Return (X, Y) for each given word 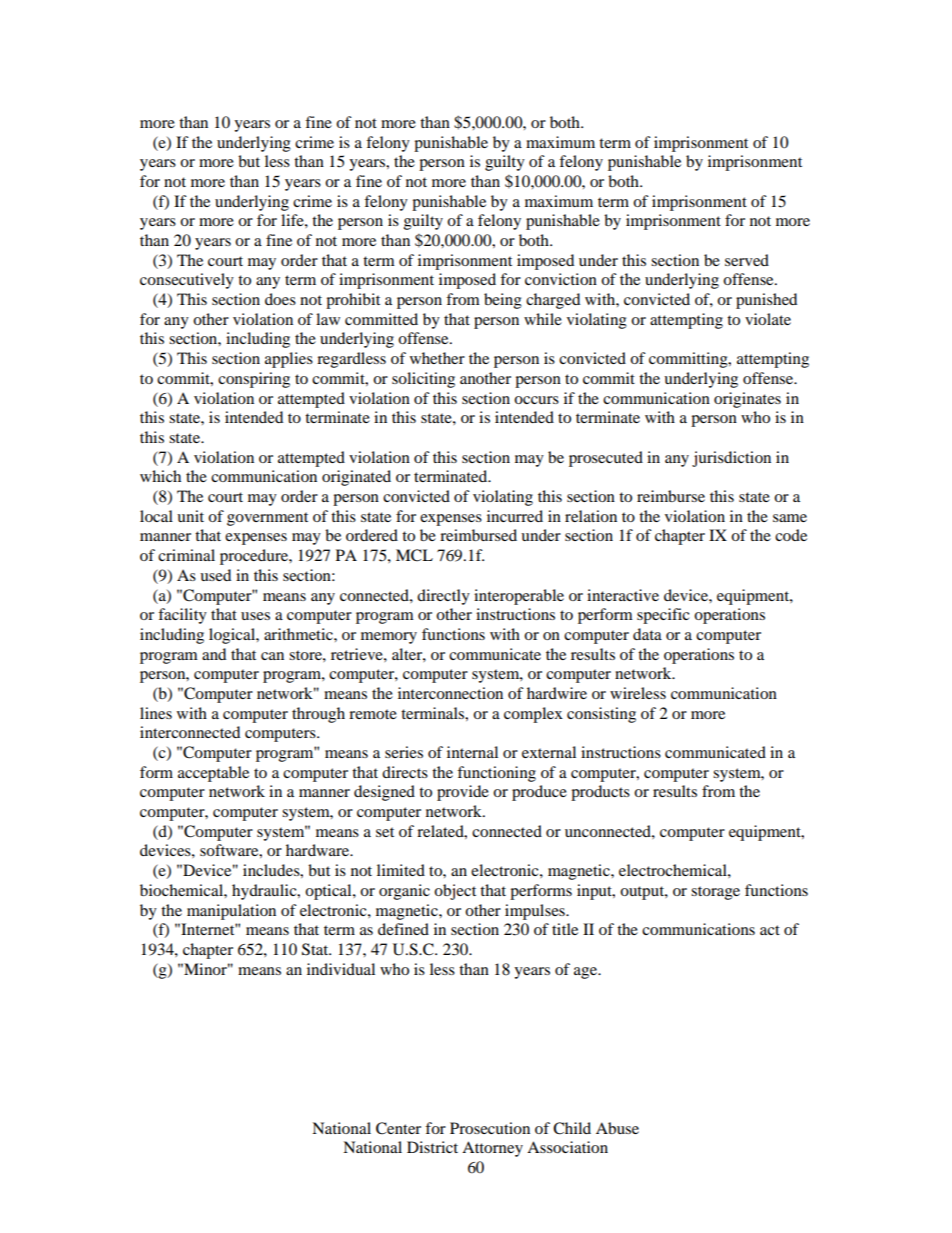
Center (398, 1128)
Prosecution (490, 1128)
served (747, 260)
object (455, 892)
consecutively (187, 281)
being (503, 301)
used (215, 575)
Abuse (617, 1128)
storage (715, 893)
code (791, 535)
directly (443, 597)
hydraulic (265, 892)
